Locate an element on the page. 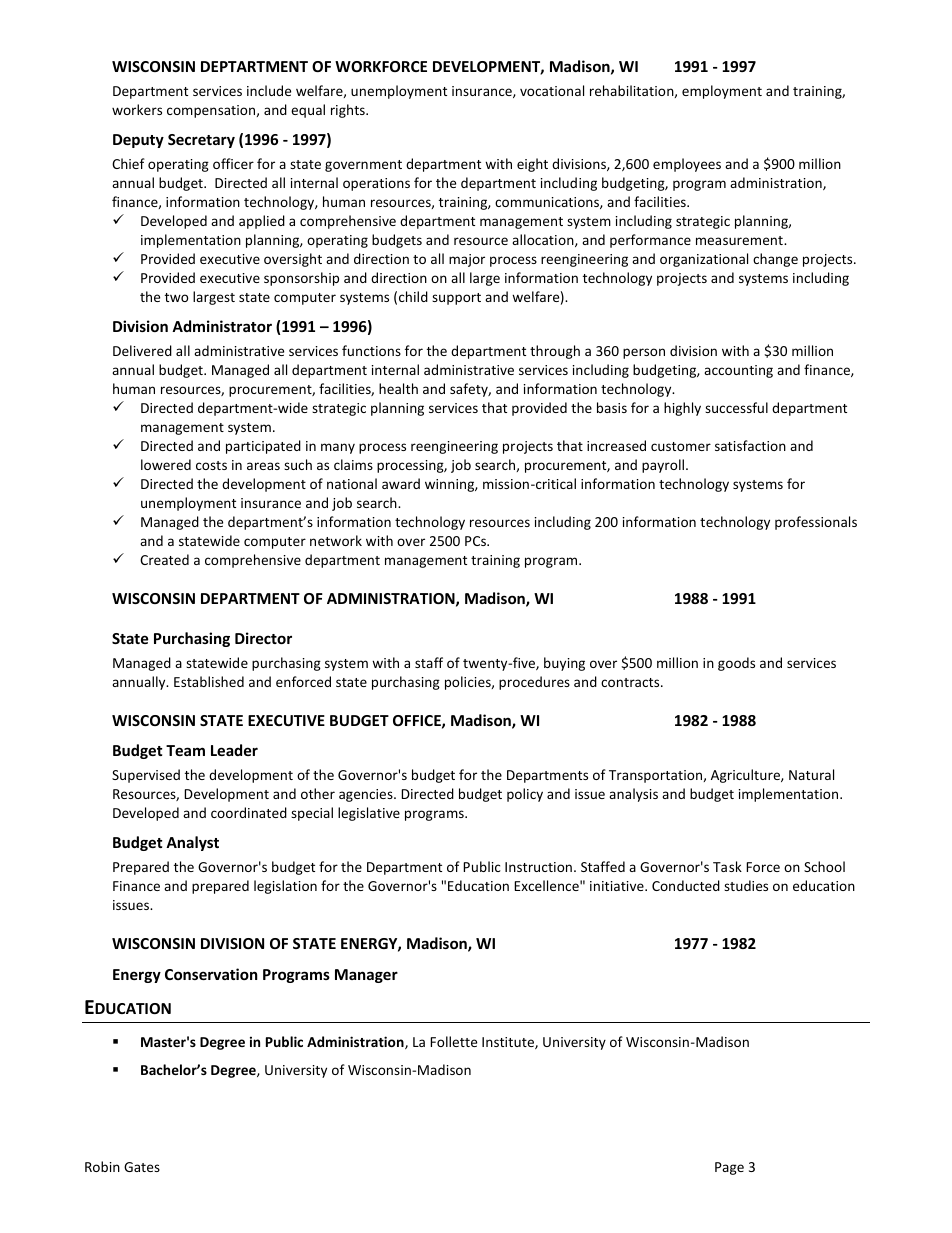 This page has height=1233, width=952. employees is located at coordinates (687, 165).
